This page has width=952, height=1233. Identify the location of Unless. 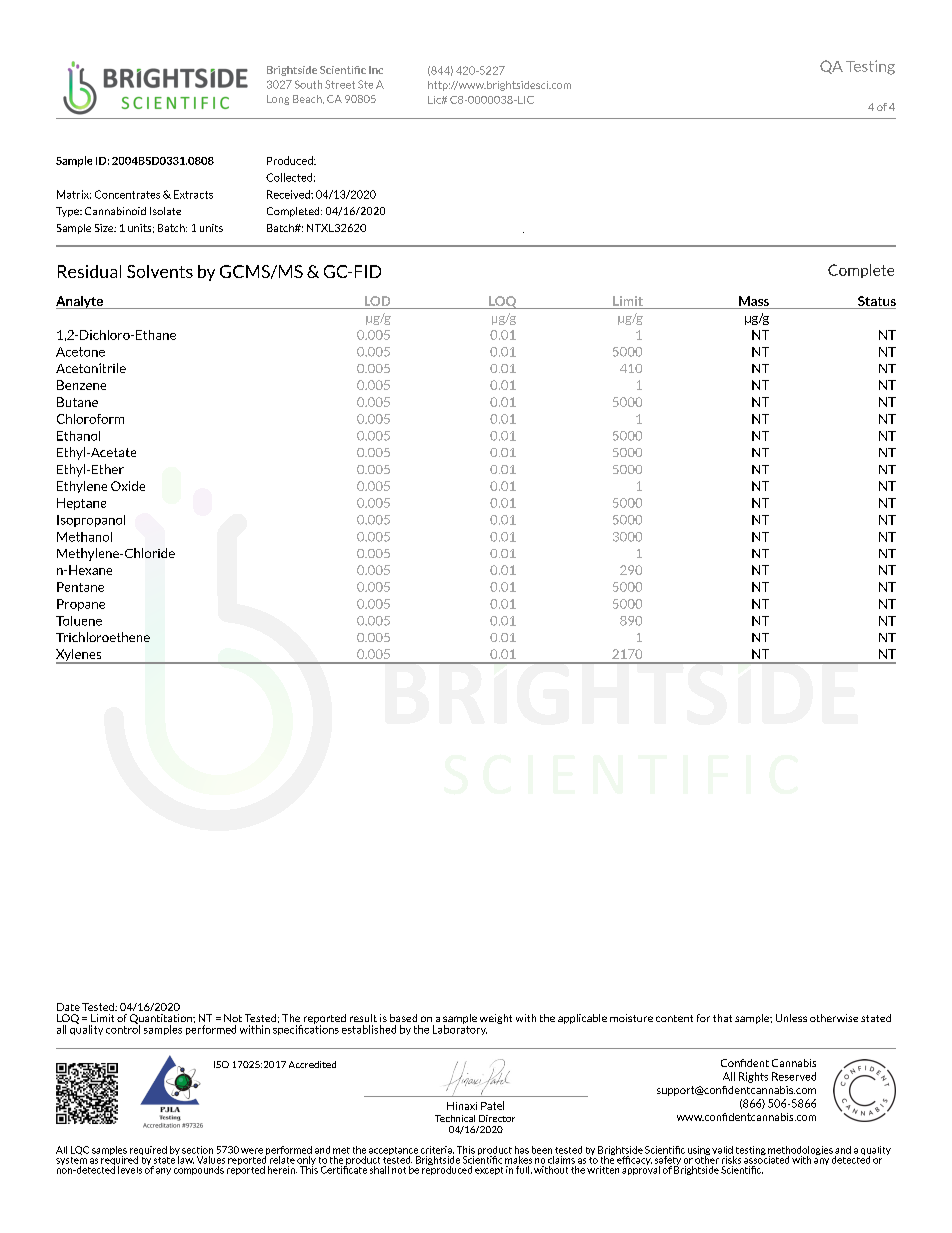
(791, 1018).
